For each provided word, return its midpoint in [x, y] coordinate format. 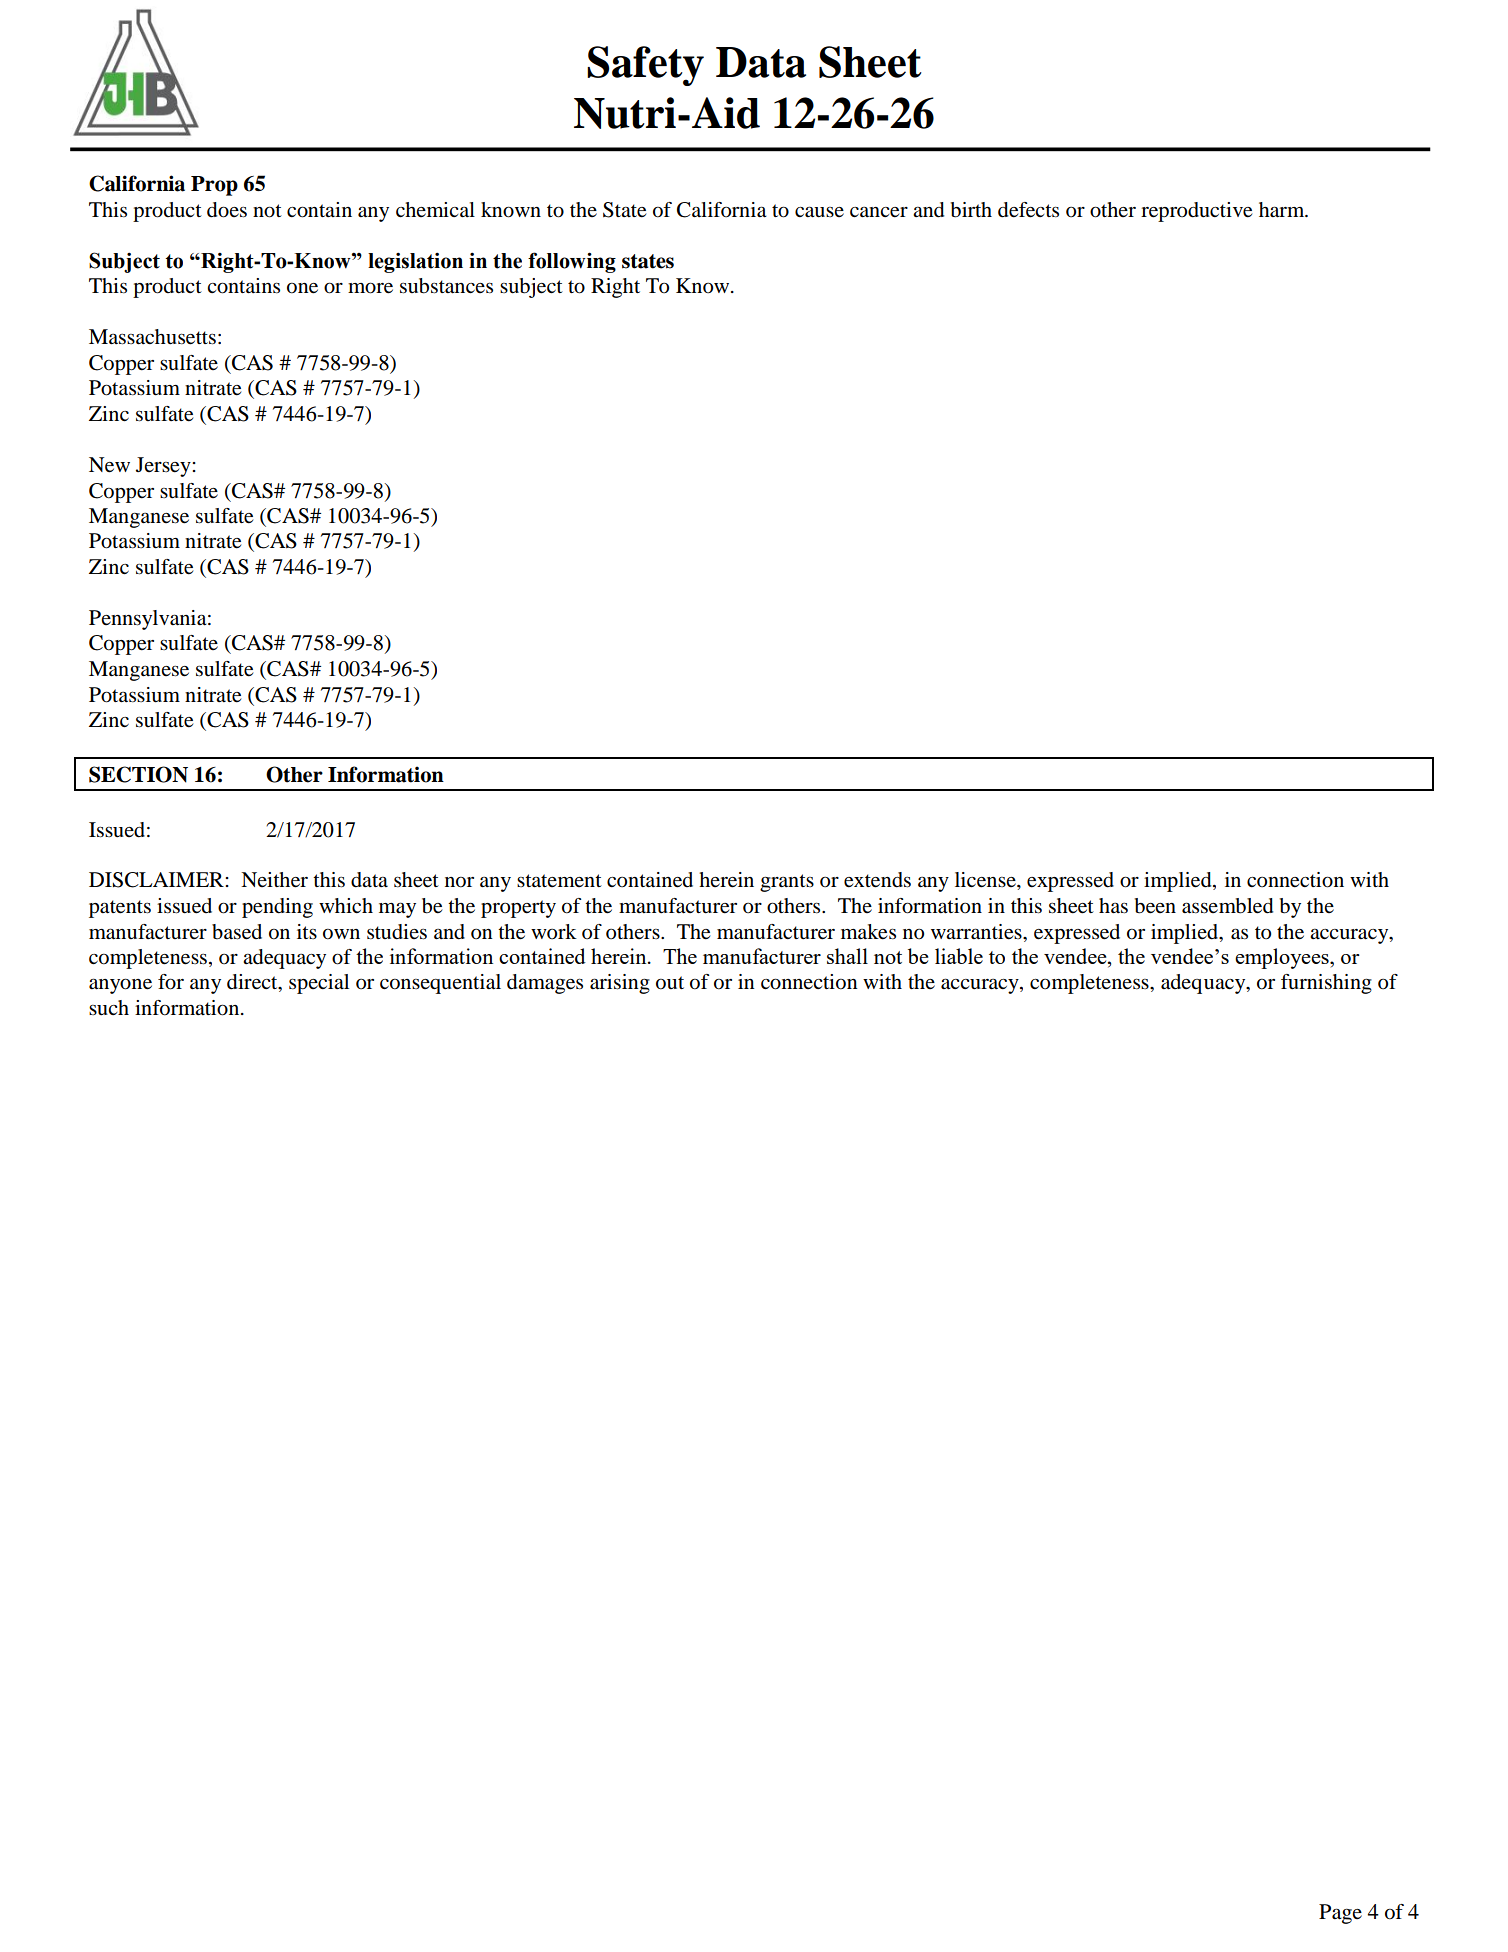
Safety [645, 66]
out [670, 983]
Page [1340, 1914]
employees [1283, 958]
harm [1283, 210]
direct [253, 983]
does [227, 210]
